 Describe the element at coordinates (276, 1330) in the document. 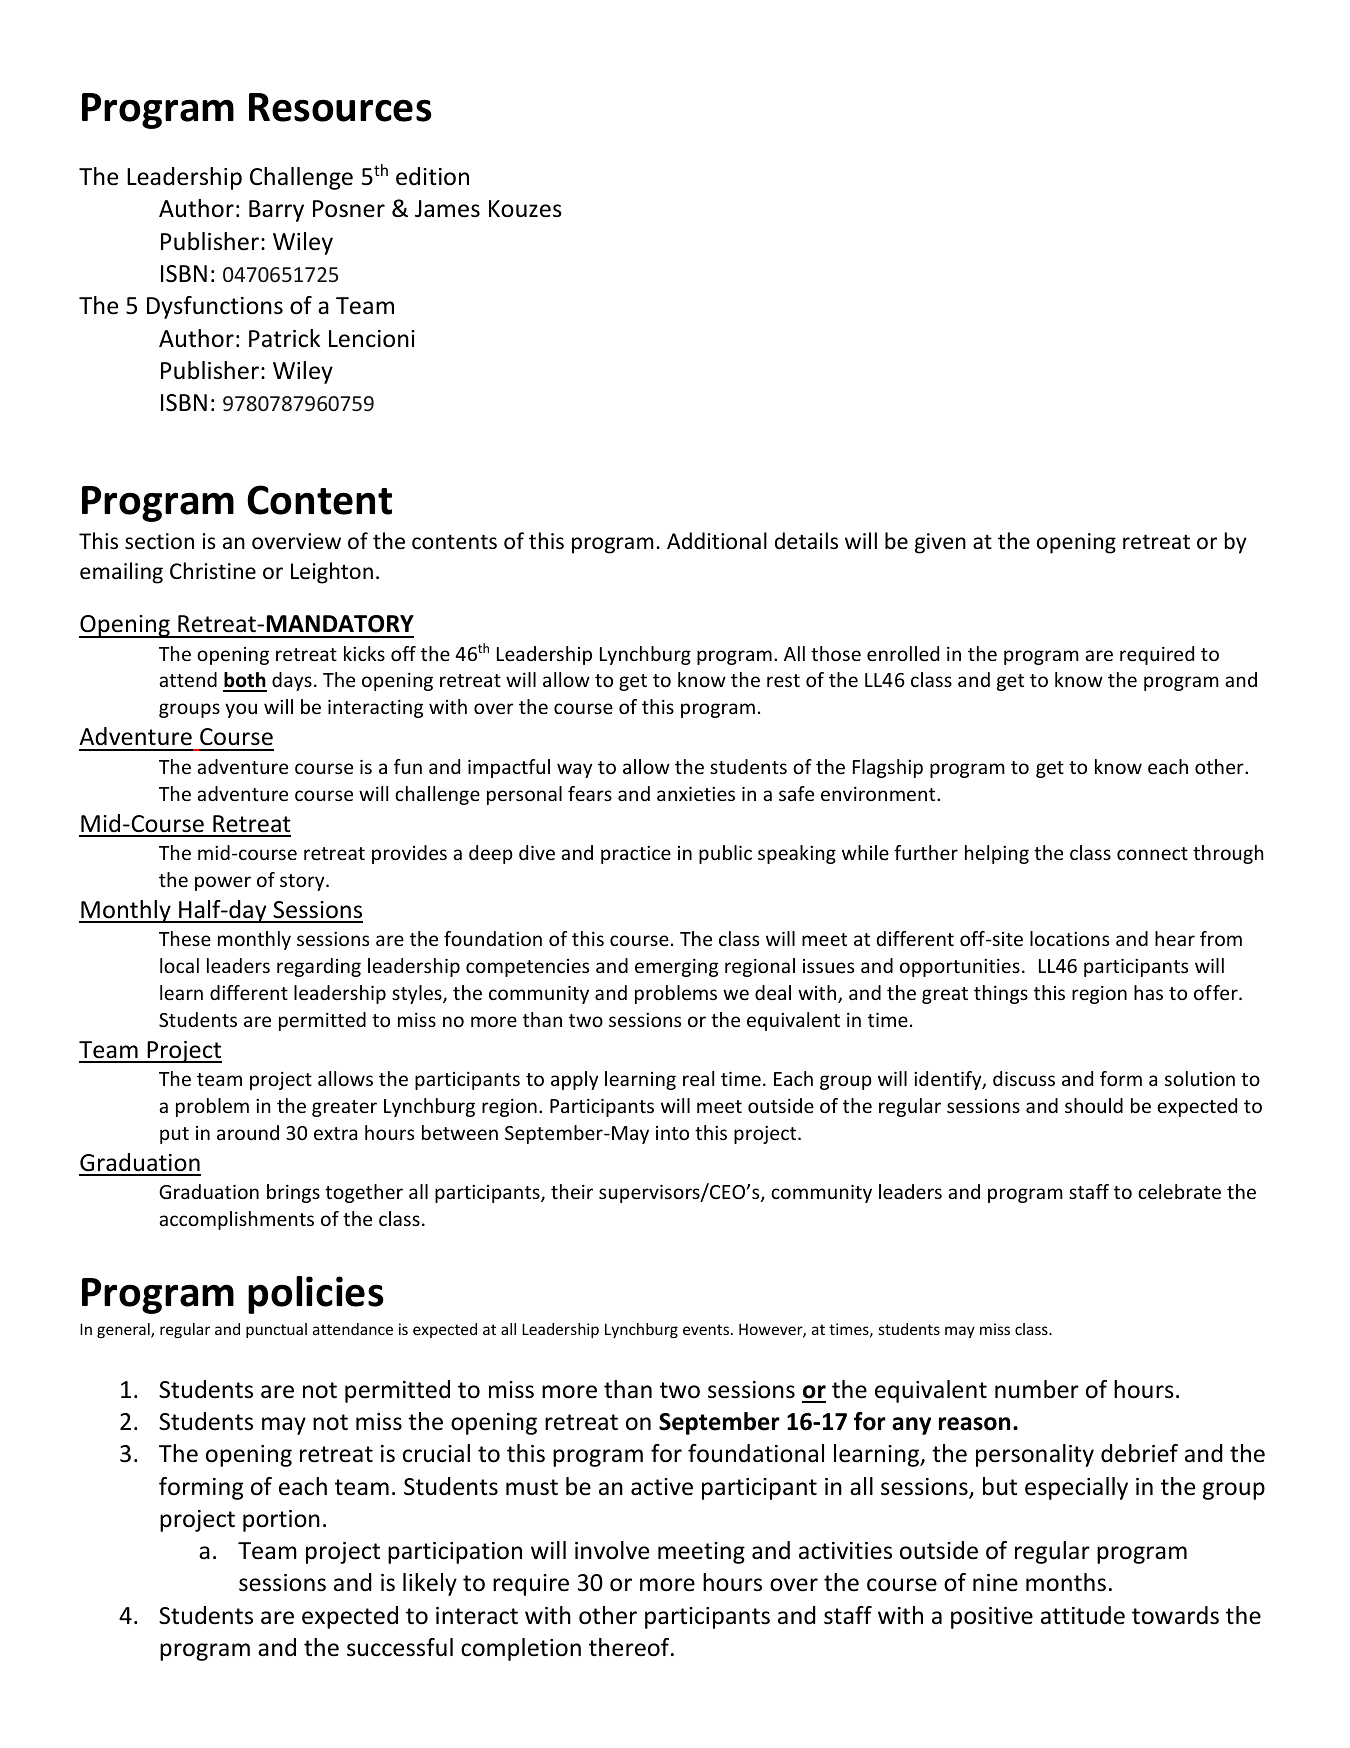

I see `punctual` at that location.
